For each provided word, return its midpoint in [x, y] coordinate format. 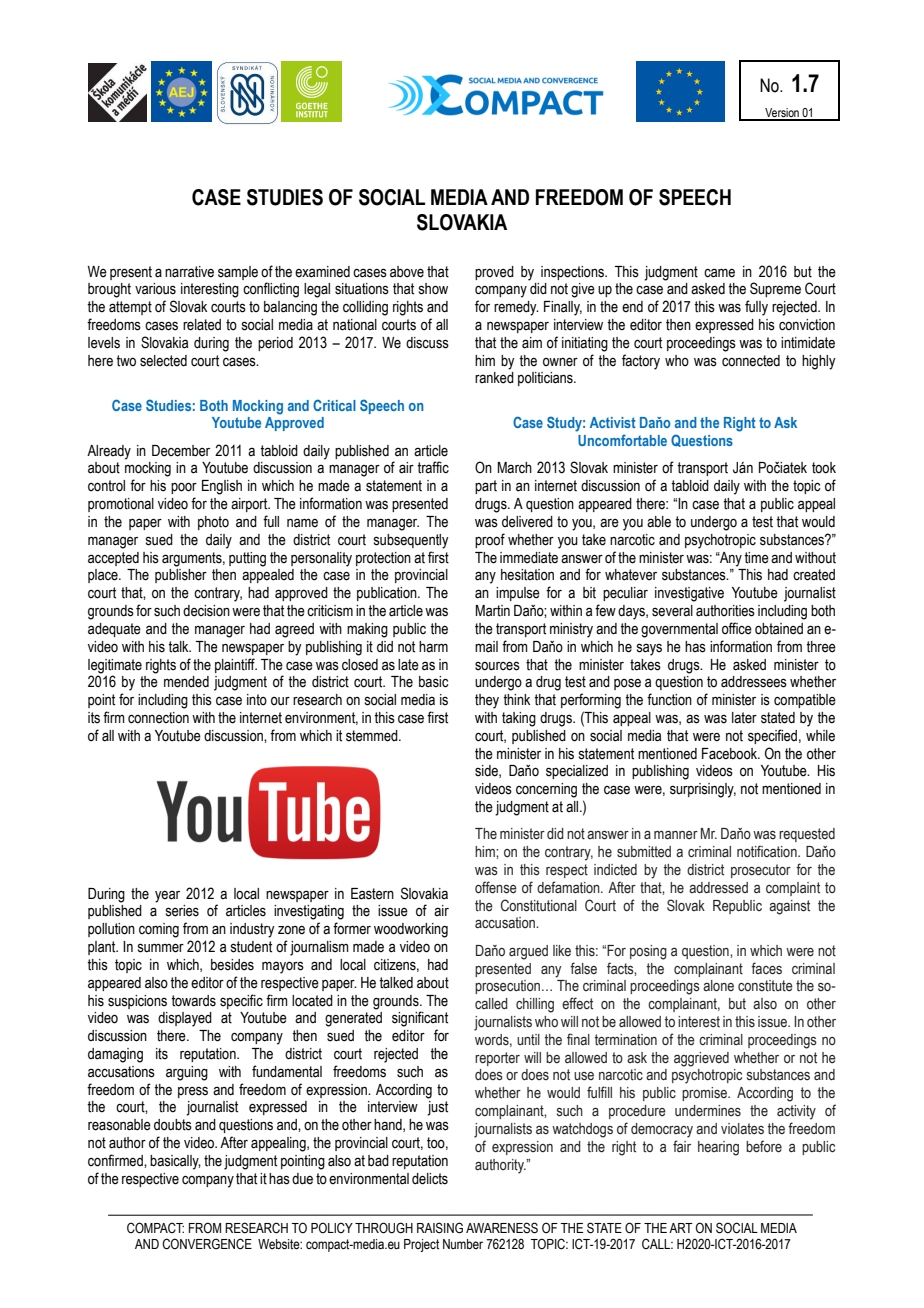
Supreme [775, 289]
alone [718, 986]
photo [213, 523]
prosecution [507, 987]
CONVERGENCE [207, 1244]
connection [158, 718]
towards [193, 1001]
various [155, 289]
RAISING [440, 1228]
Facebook [731, 754]
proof [490, 540]
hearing [718, 1148]
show [433, 289]
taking [519, 719]
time [756, 558]
